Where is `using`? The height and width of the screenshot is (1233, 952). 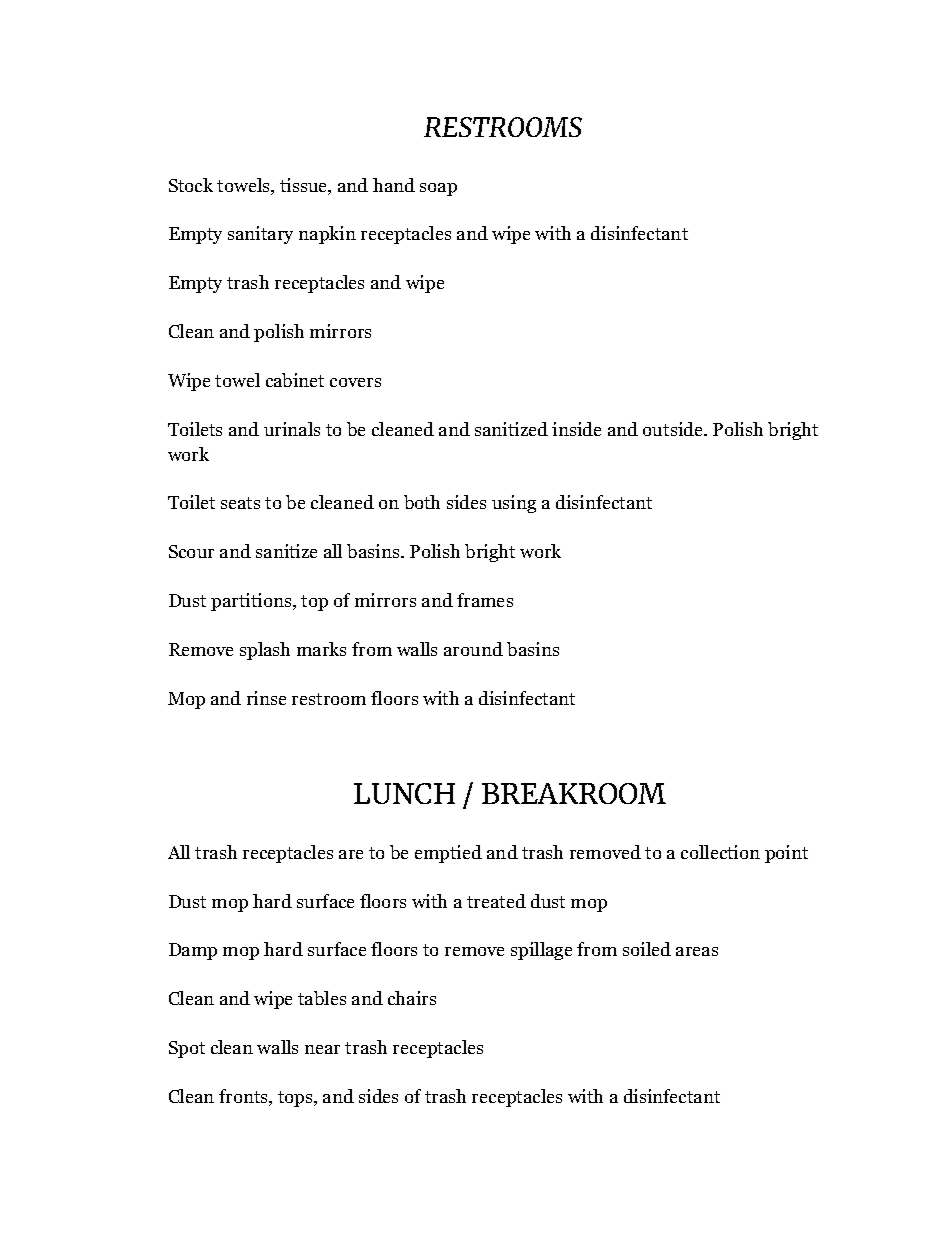
using is located at coordinates (514, 504).
